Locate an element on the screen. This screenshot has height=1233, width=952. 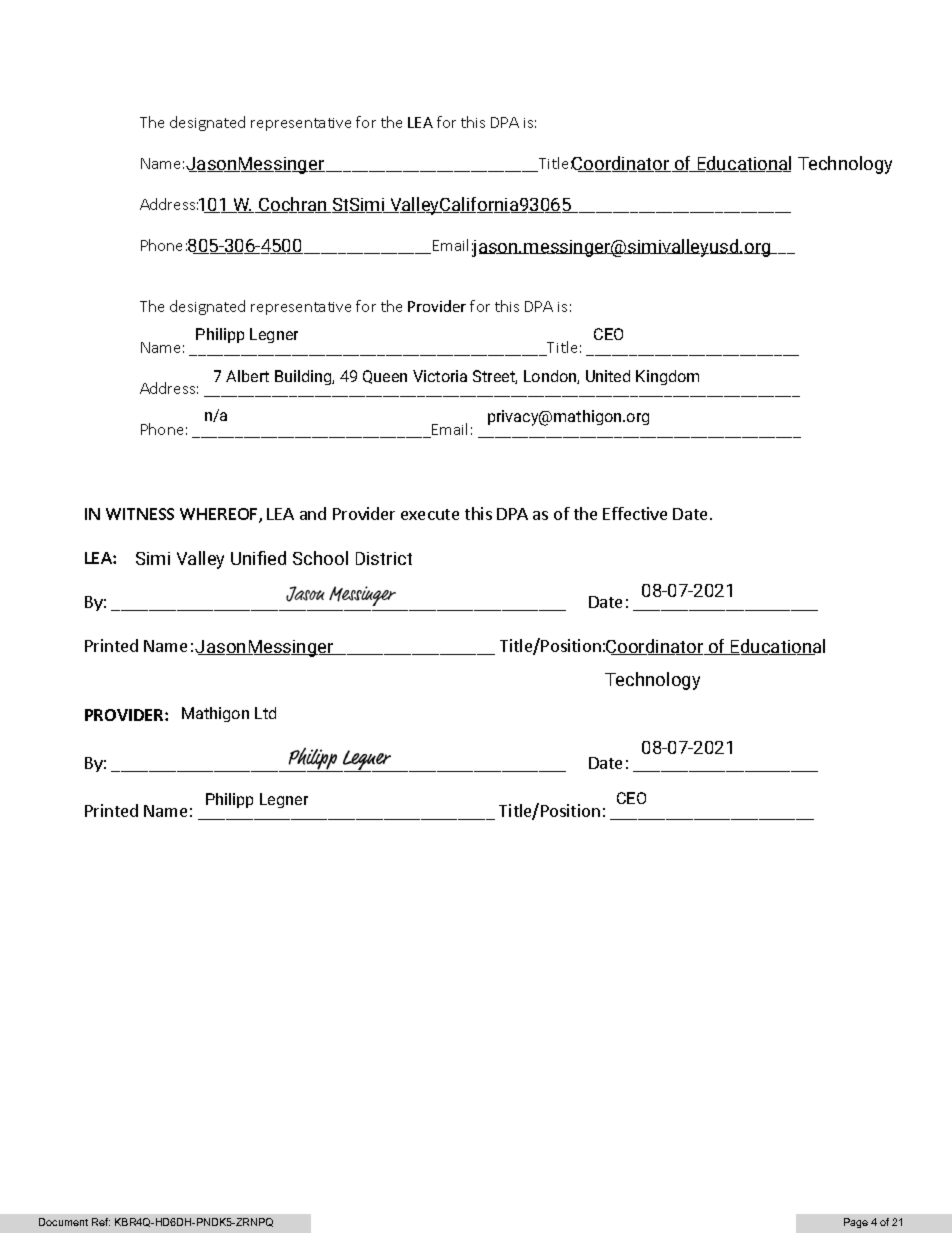
District is located at coordinates (384, 558).
